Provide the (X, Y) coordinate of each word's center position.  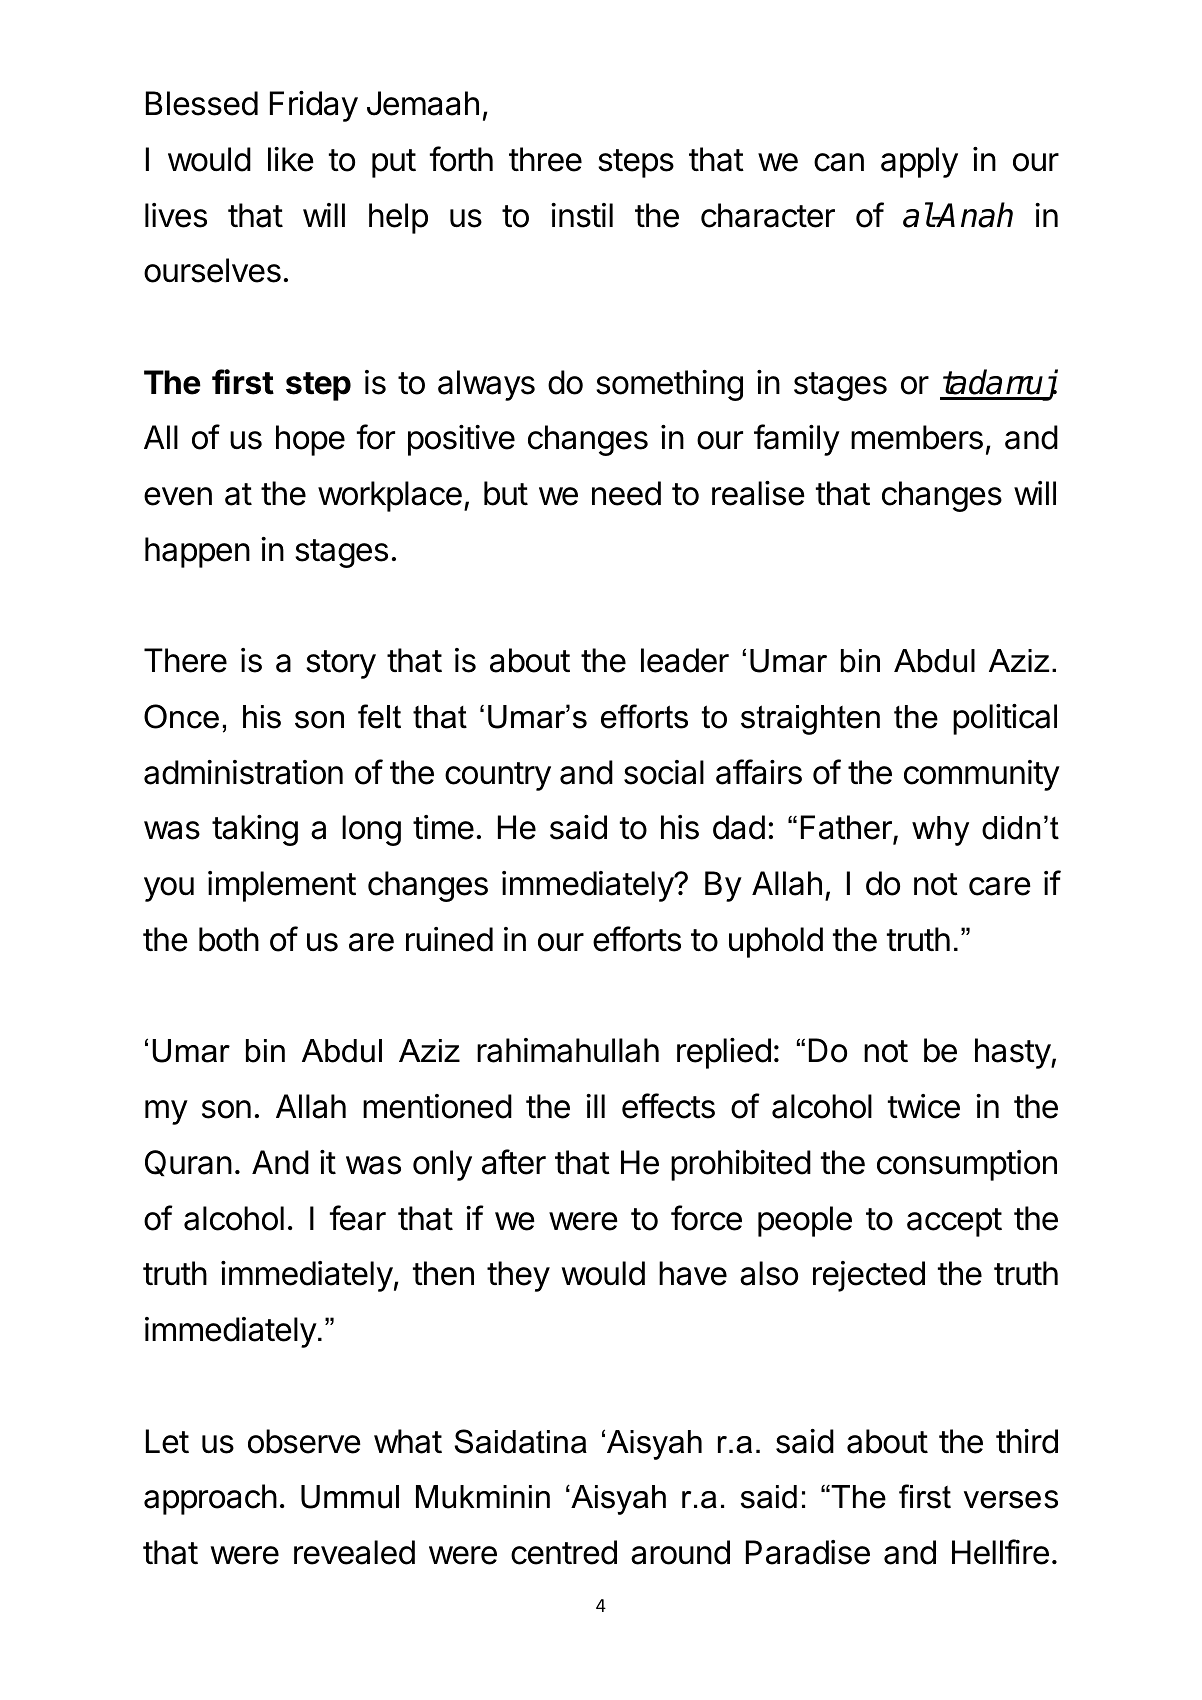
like (291, 159)
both (229, 939)
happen (197, 552)
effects (668, 1106)
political (1005, 719)
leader (685, 660)
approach (210, 1499)
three (545, 159)
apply (919, 162)
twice (924, 1106)
